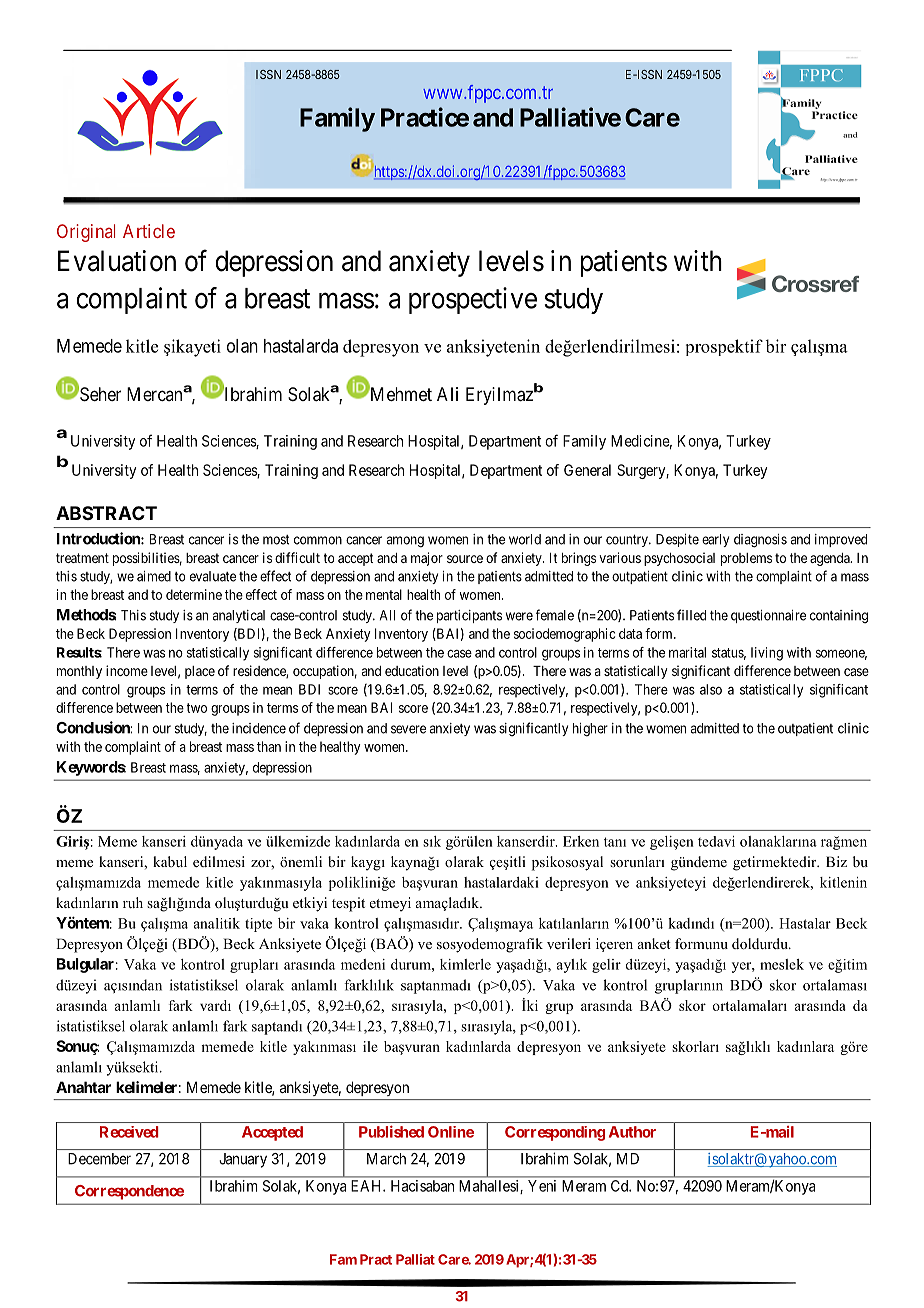 Image resolution: width=924 pixels, height=1308 pixels. Describe the element at coordinates (129, 1192) in the screenshot. I see `Correspondence` at that location.
